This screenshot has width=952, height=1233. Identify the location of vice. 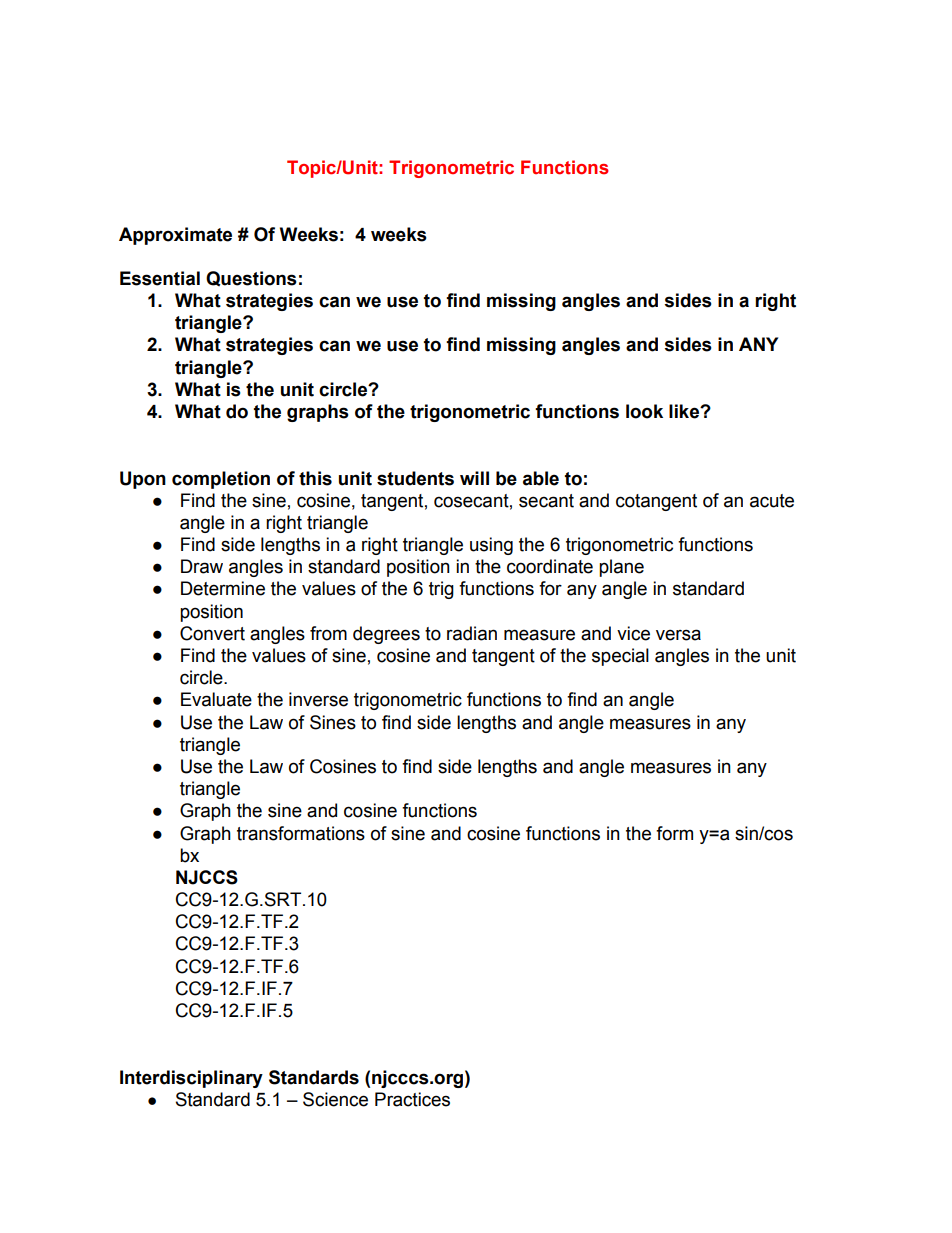
(633, 633).
